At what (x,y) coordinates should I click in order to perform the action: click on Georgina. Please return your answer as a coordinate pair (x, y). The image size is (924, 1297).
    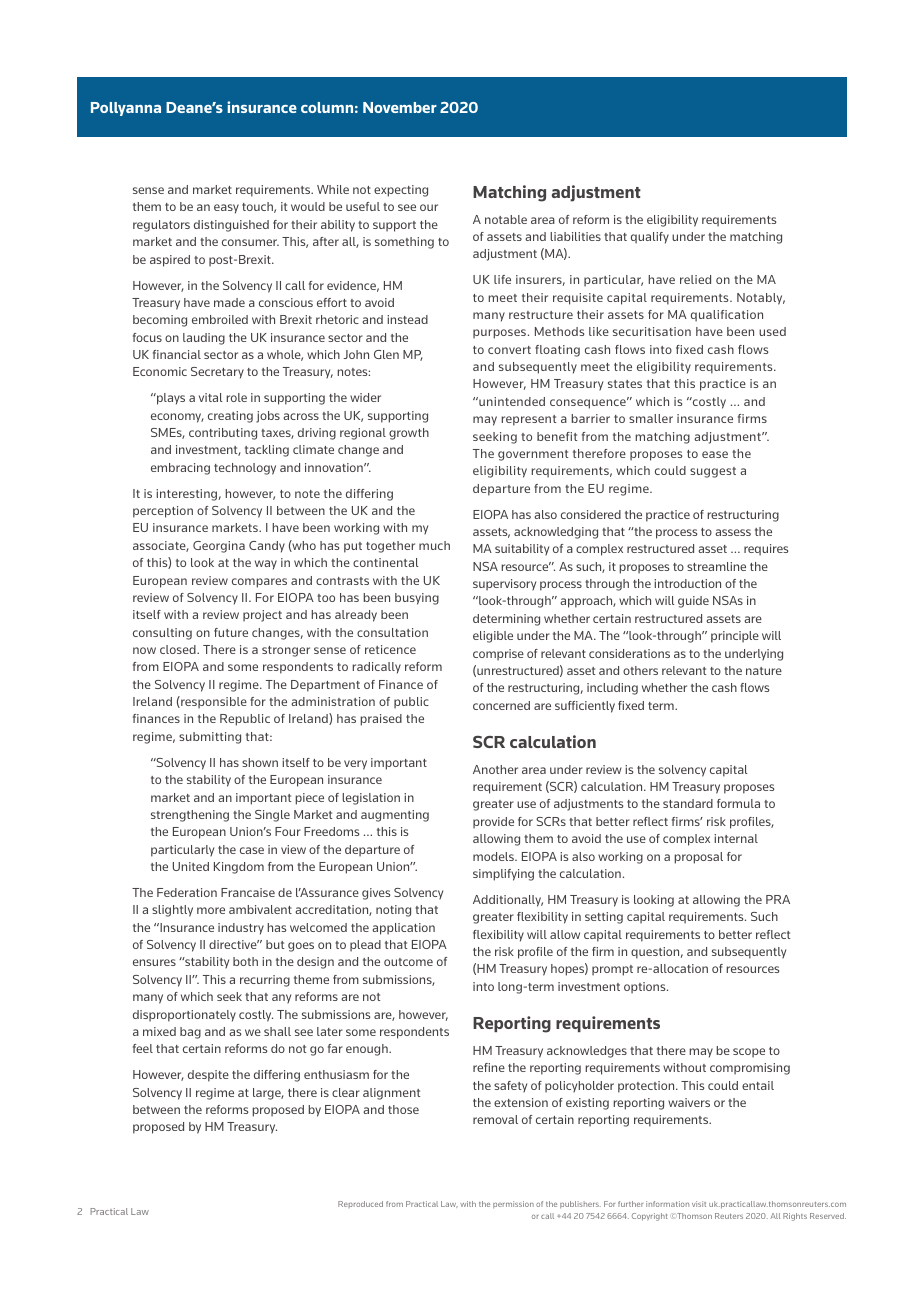
    Looking at the image, I should click on (219, 547).
